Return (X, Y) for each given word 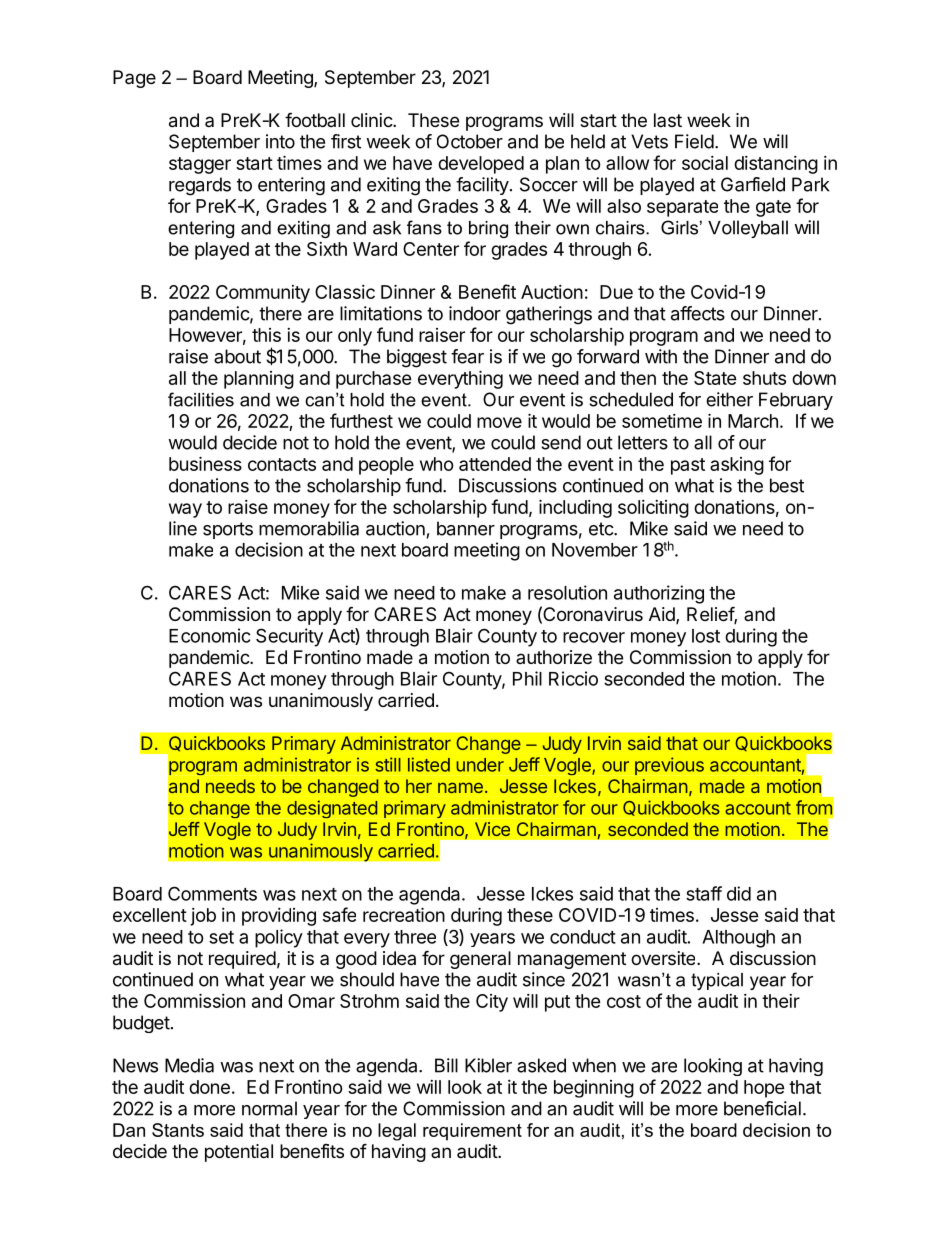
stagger (200, 165)
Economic (210, 635)
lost (706, 636)
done (209, 1087)
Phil (527, 678)
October (470, 141)
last (668, 120)
